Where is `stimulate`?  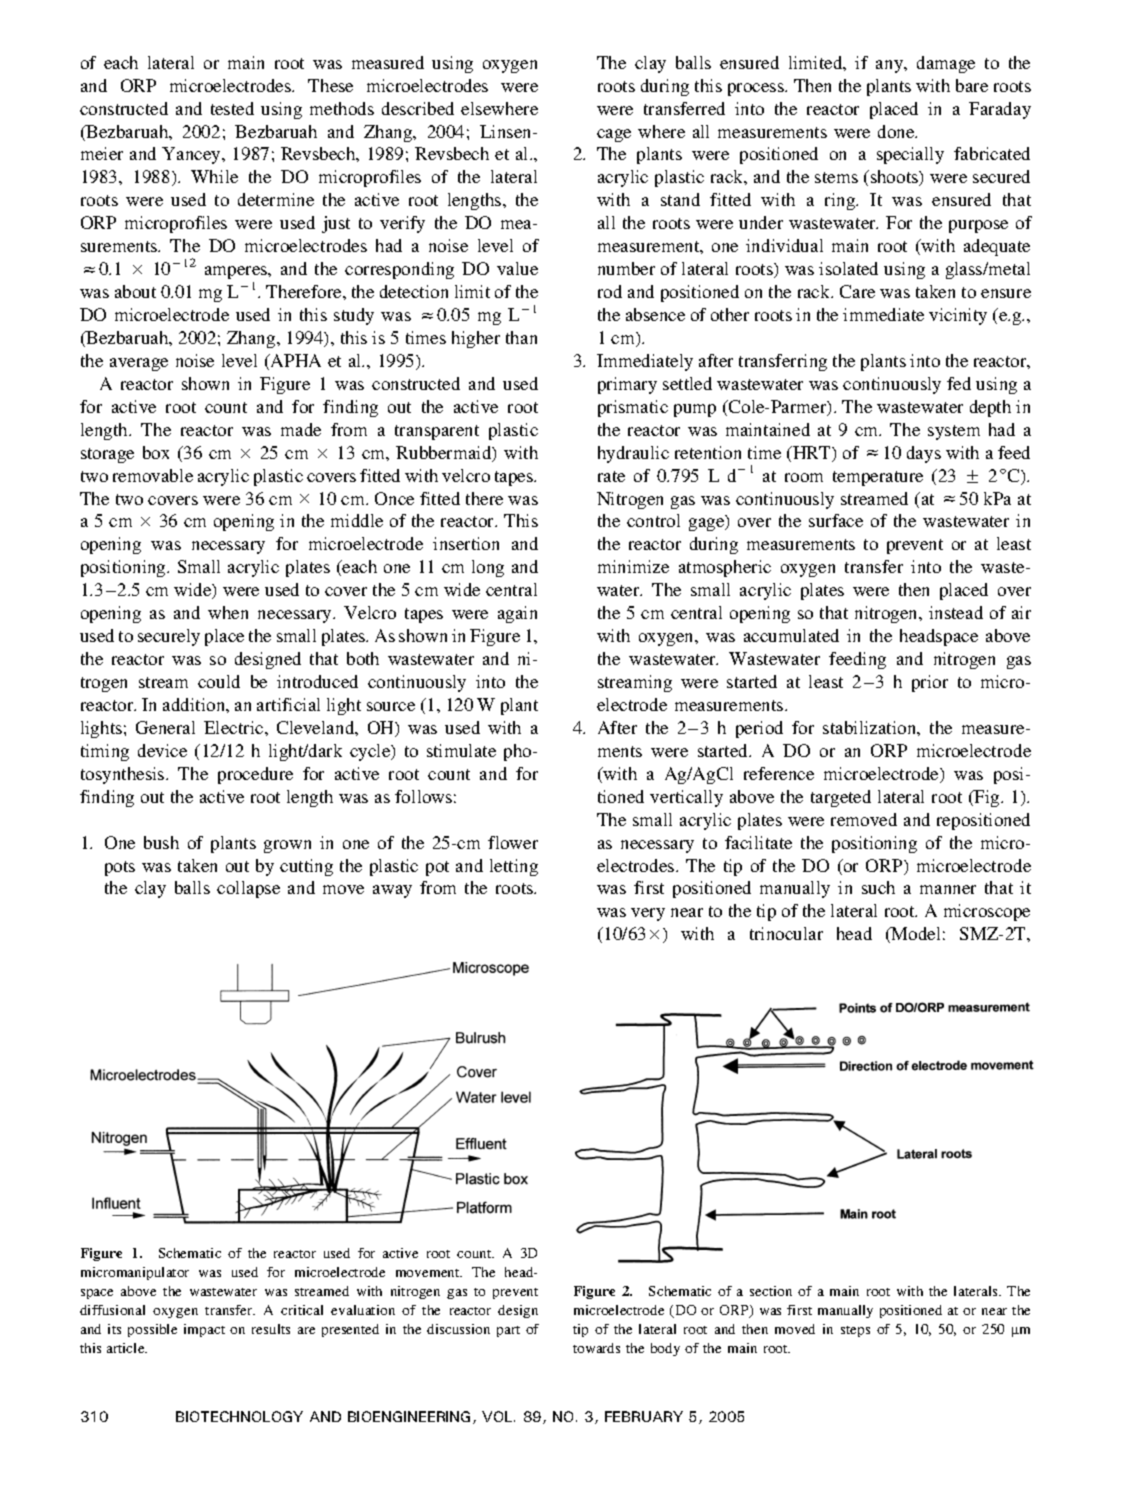
stimulate is located at coordinates (461, 750).
